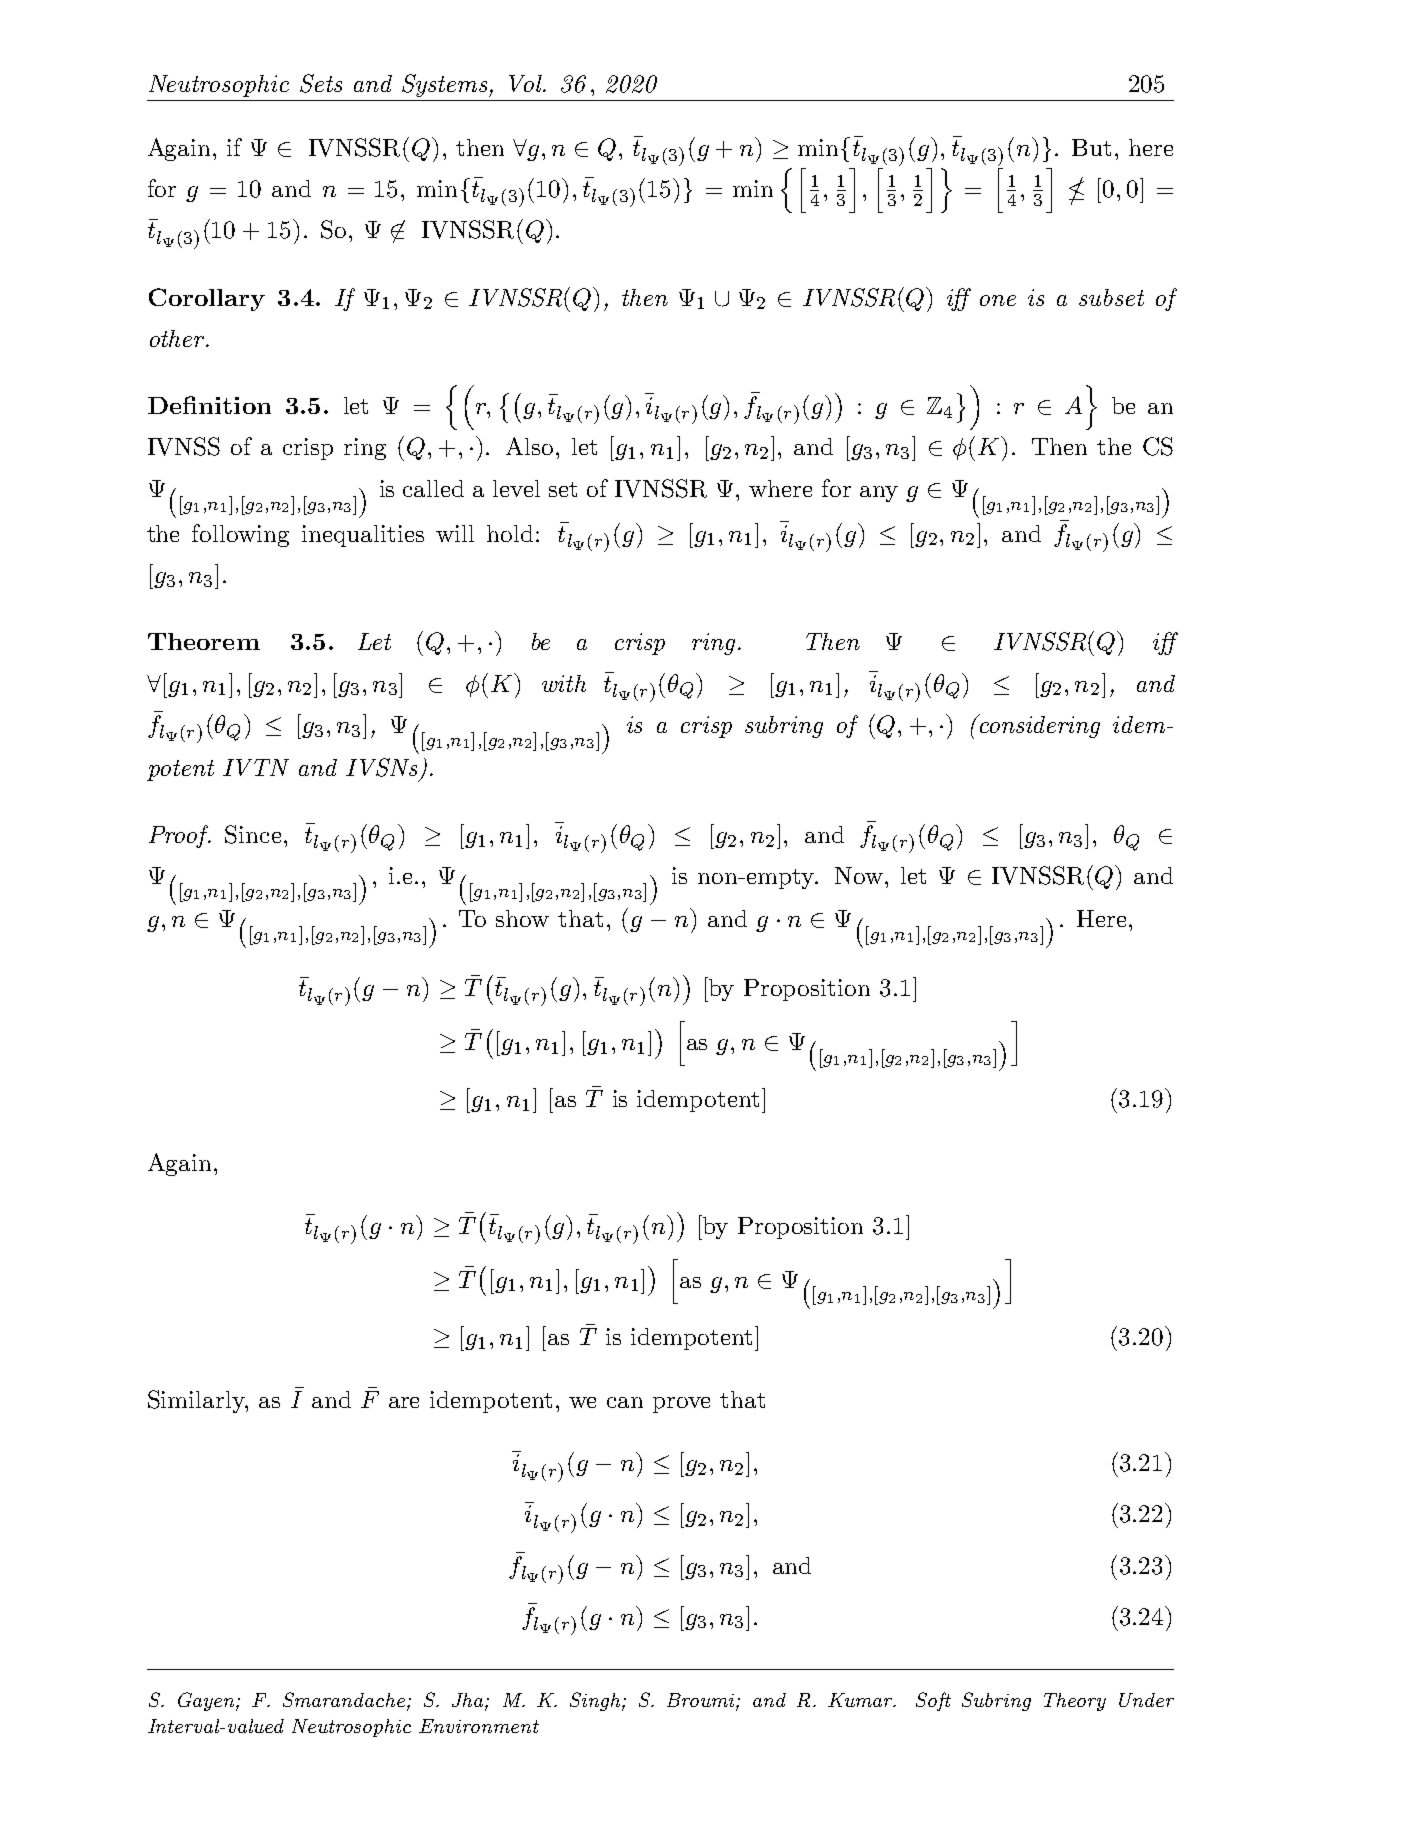 The height and width of the screenshot is (1828, 1413). What do you see at coordinates (1091, 147) in the screenshot?
I see `But` at bounding box center [1091, 147].
